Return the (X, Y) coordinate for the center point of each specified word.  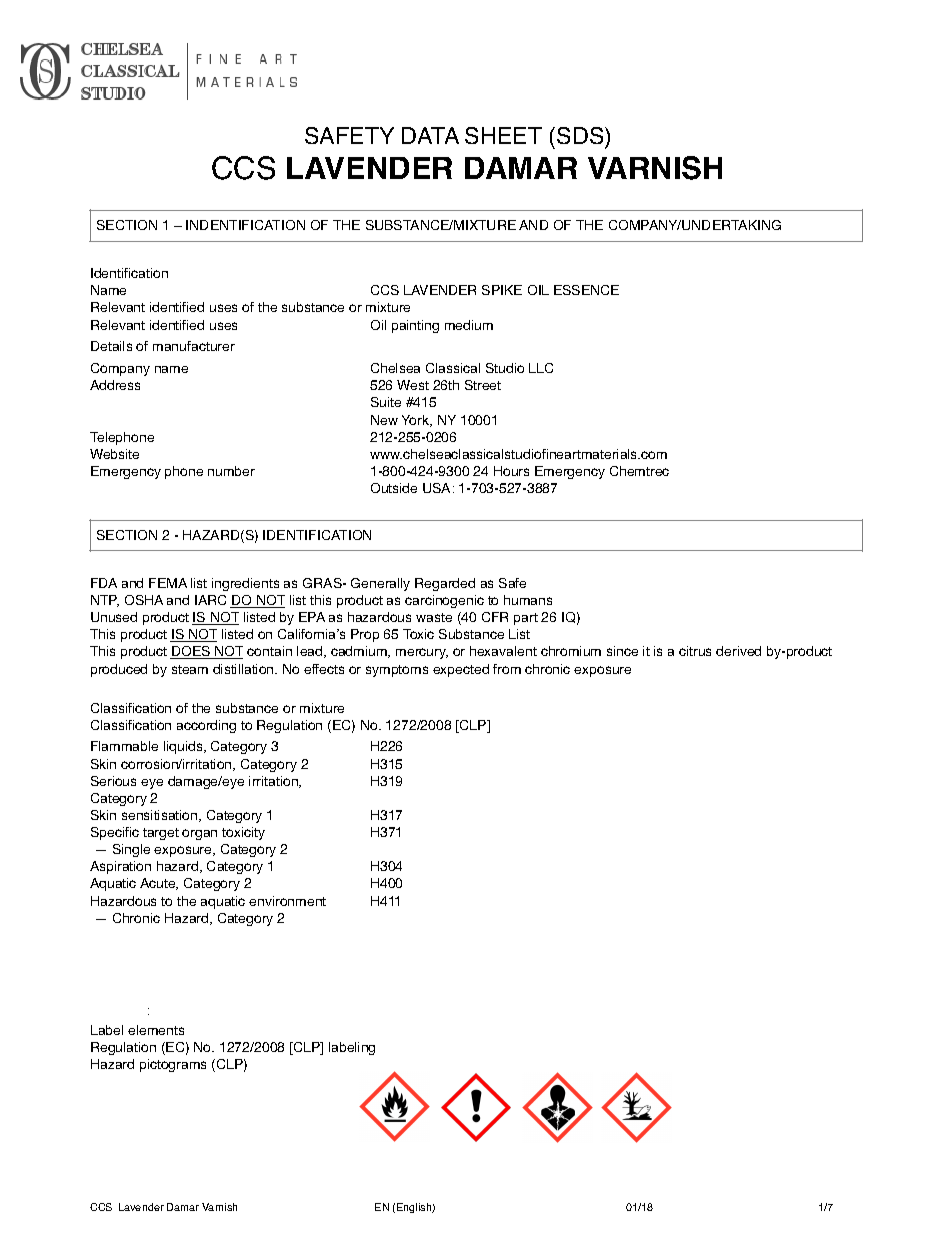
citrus (695, 651)
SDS (581, 137)
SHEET (503, 135)
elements (156, 1030)
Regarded (445, 584)
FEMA (168, 583)
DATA (430, 135)
